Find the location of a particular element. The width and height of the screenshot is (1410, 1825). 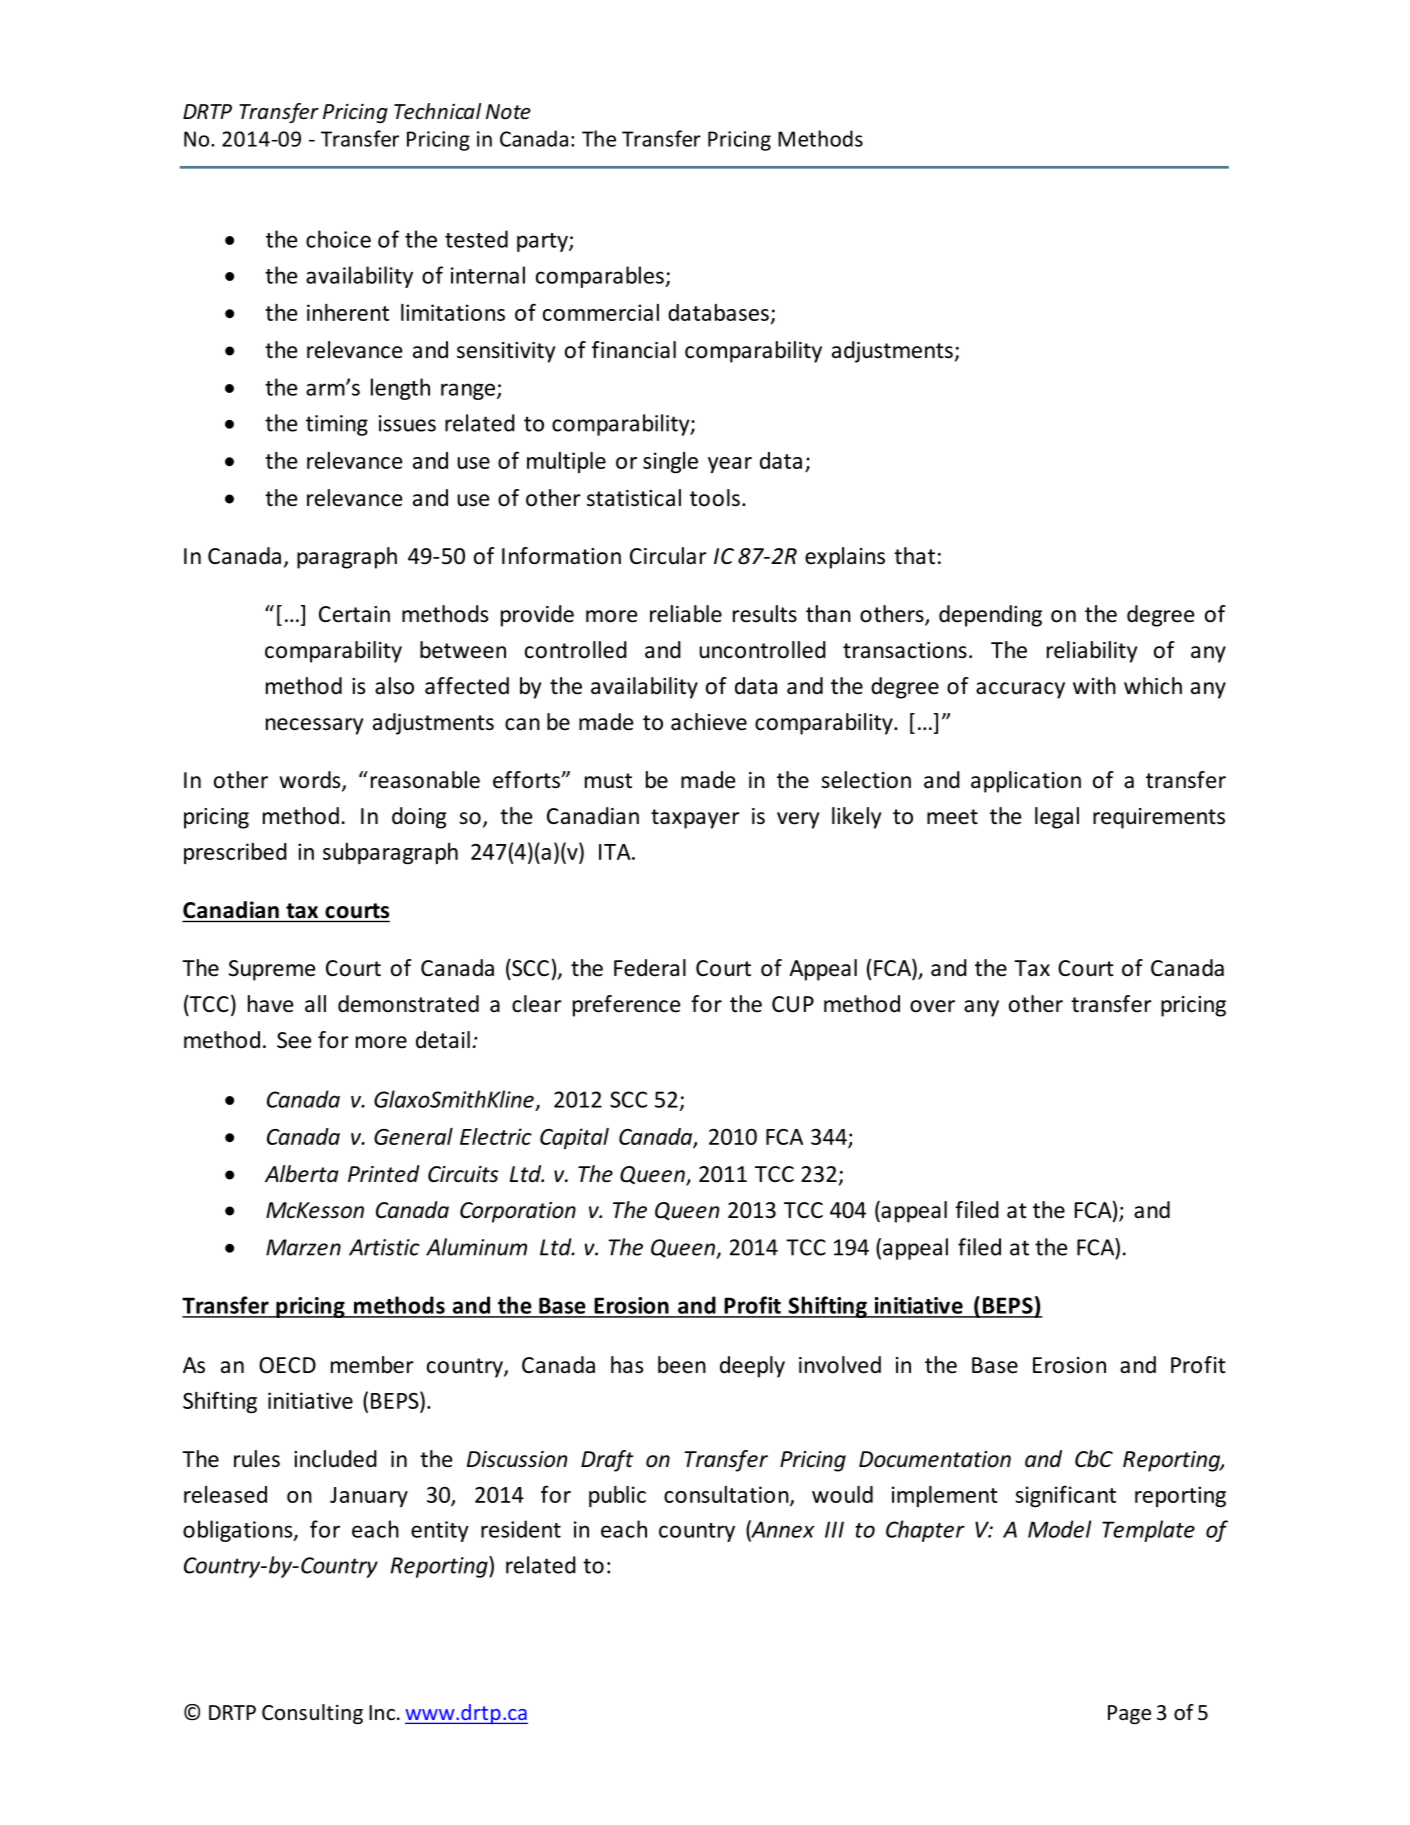

party is located at coordinates (543, 242).
